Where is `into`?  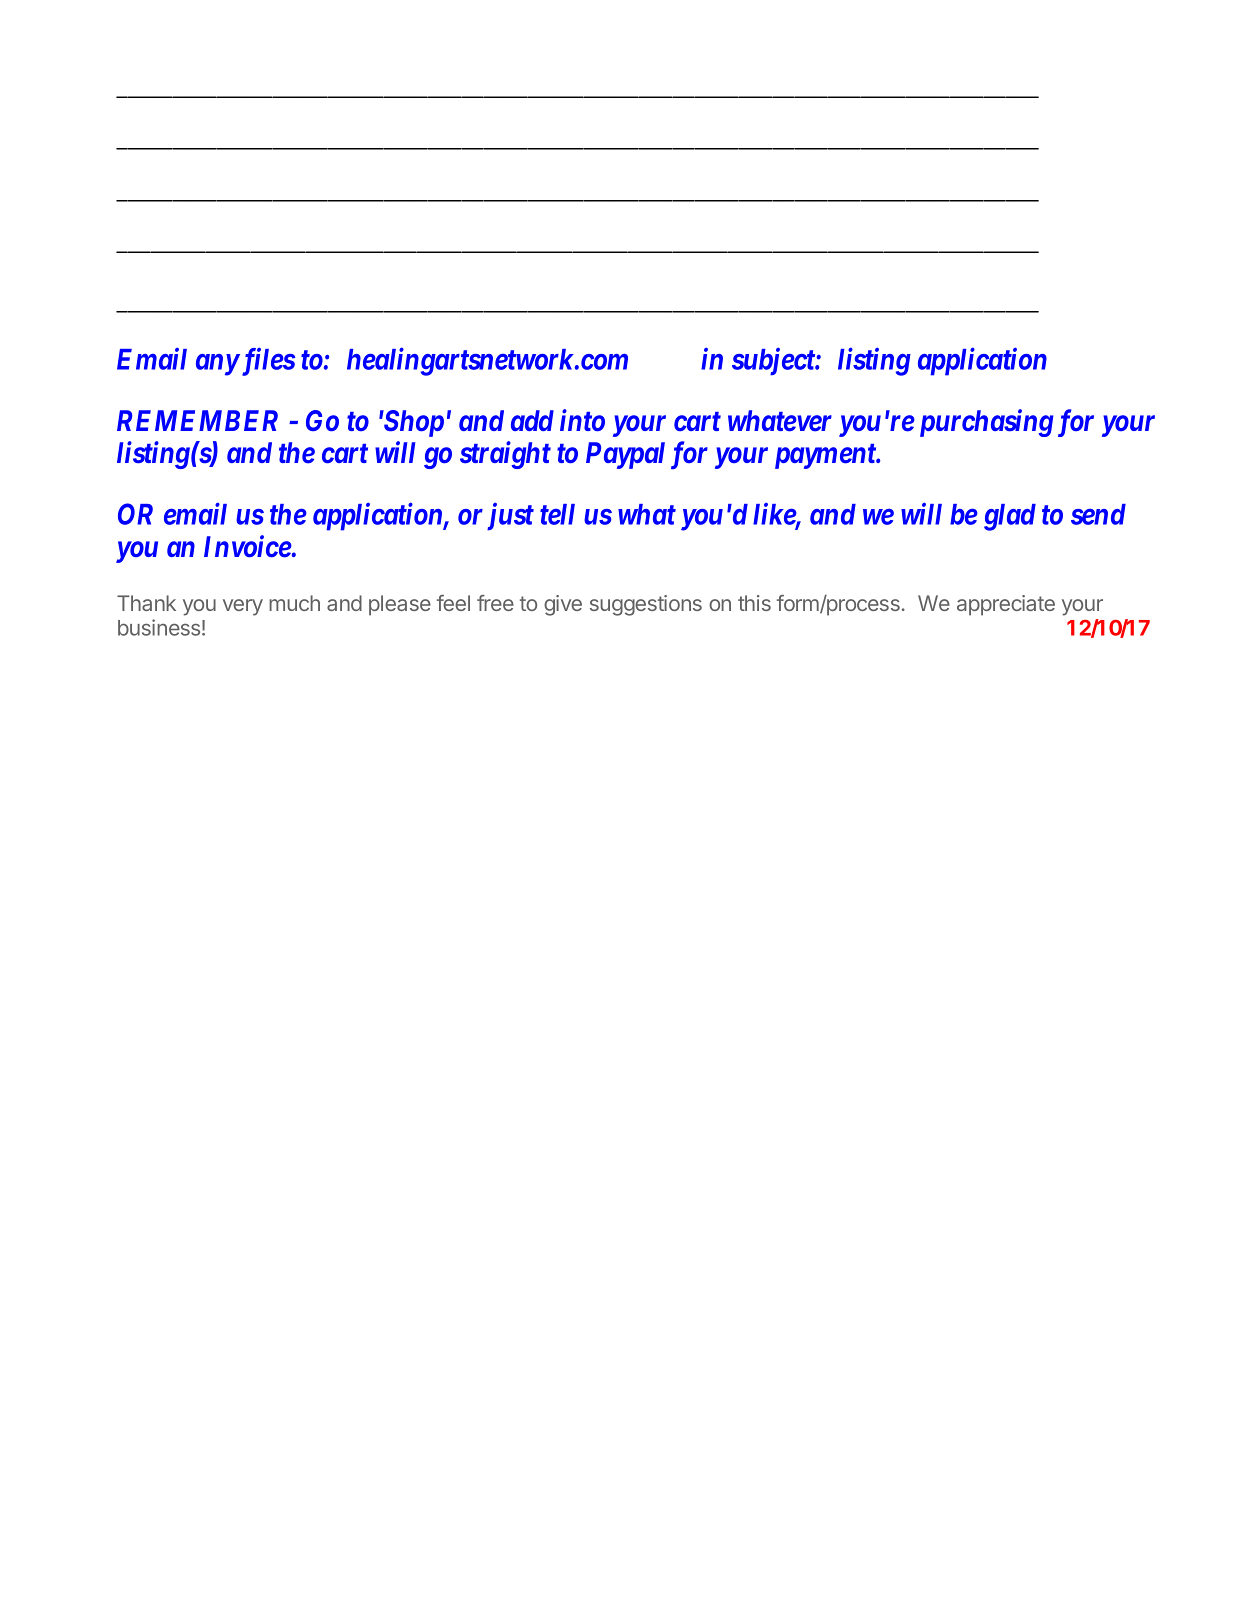 into is located at coordinates (582, 420).
